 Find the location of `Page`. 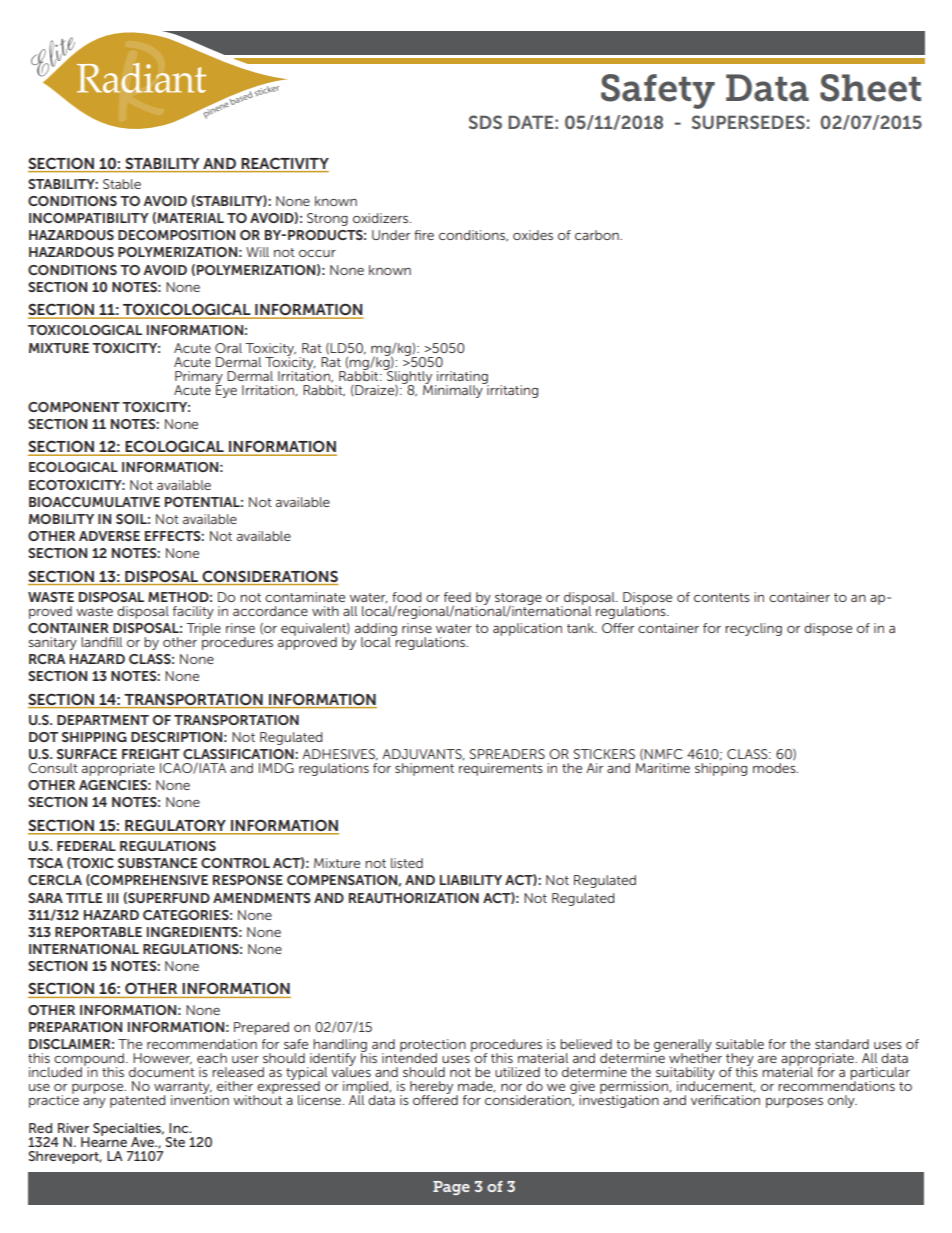

Page is located at coordinates (451, 1188).
